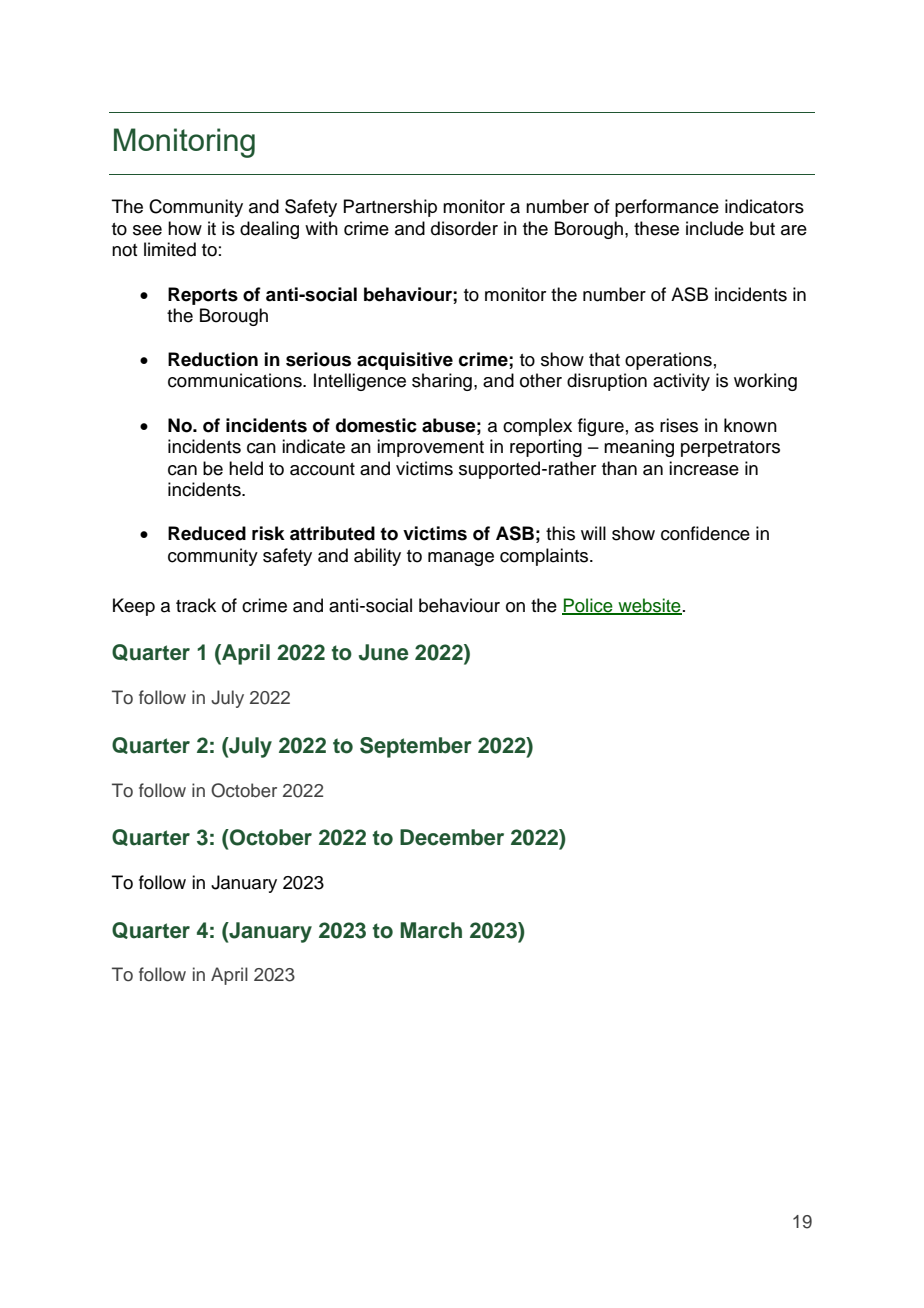  Describe the element at coordinates (416, 747) in the screenshot. I see `September` at that location.
